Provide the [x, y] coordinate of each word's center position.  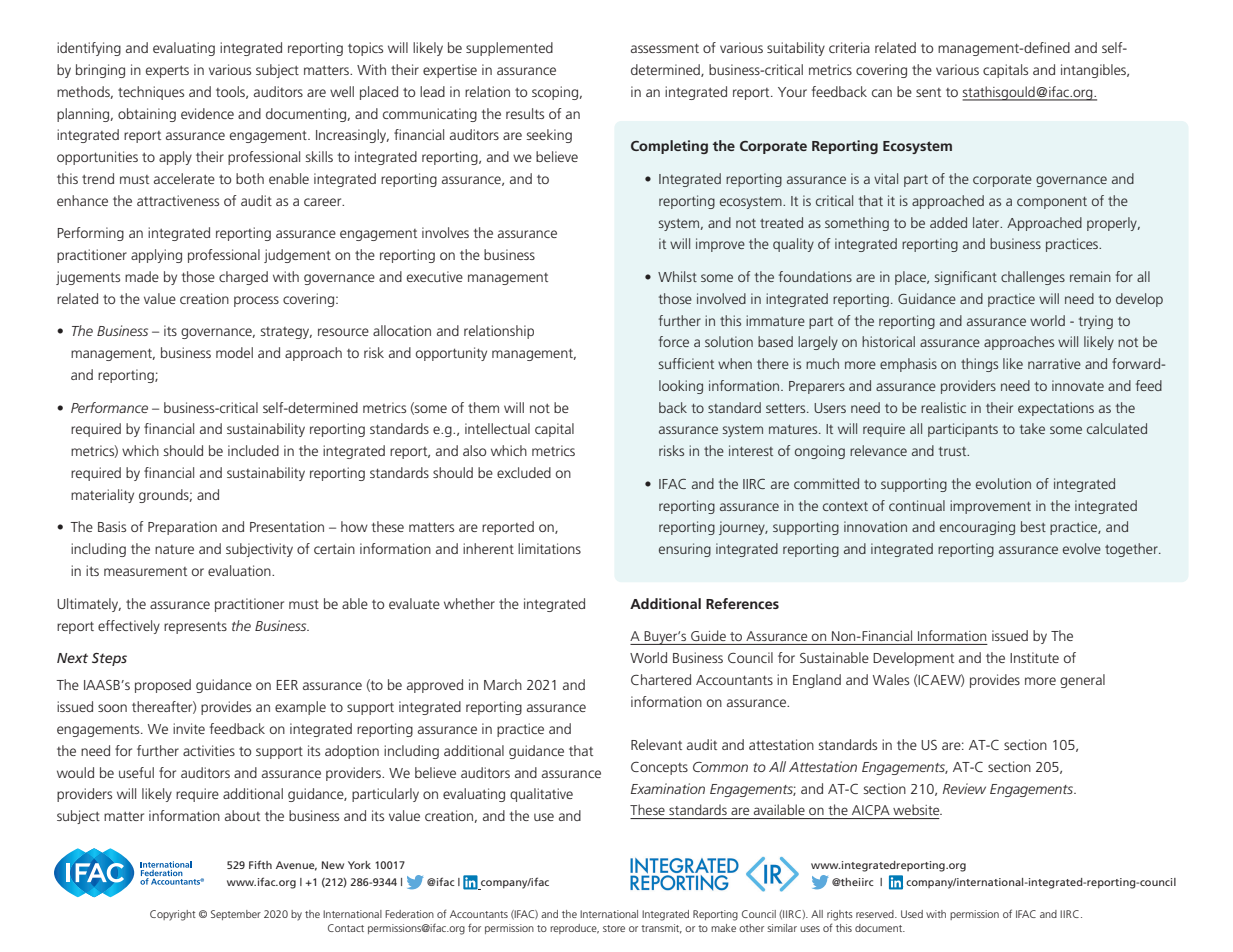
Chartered [661, 679]
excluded [524, 472]
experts [167, 72]
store [614, 928]
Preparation [182, 528]
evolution [1003, 483]
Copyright [173, 915]
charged [243, 278]
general [1082, 681]
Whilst [677, 276]
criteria [849, 47]
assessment [665, 48]
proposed [163, 686]
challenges [1033, 278]
